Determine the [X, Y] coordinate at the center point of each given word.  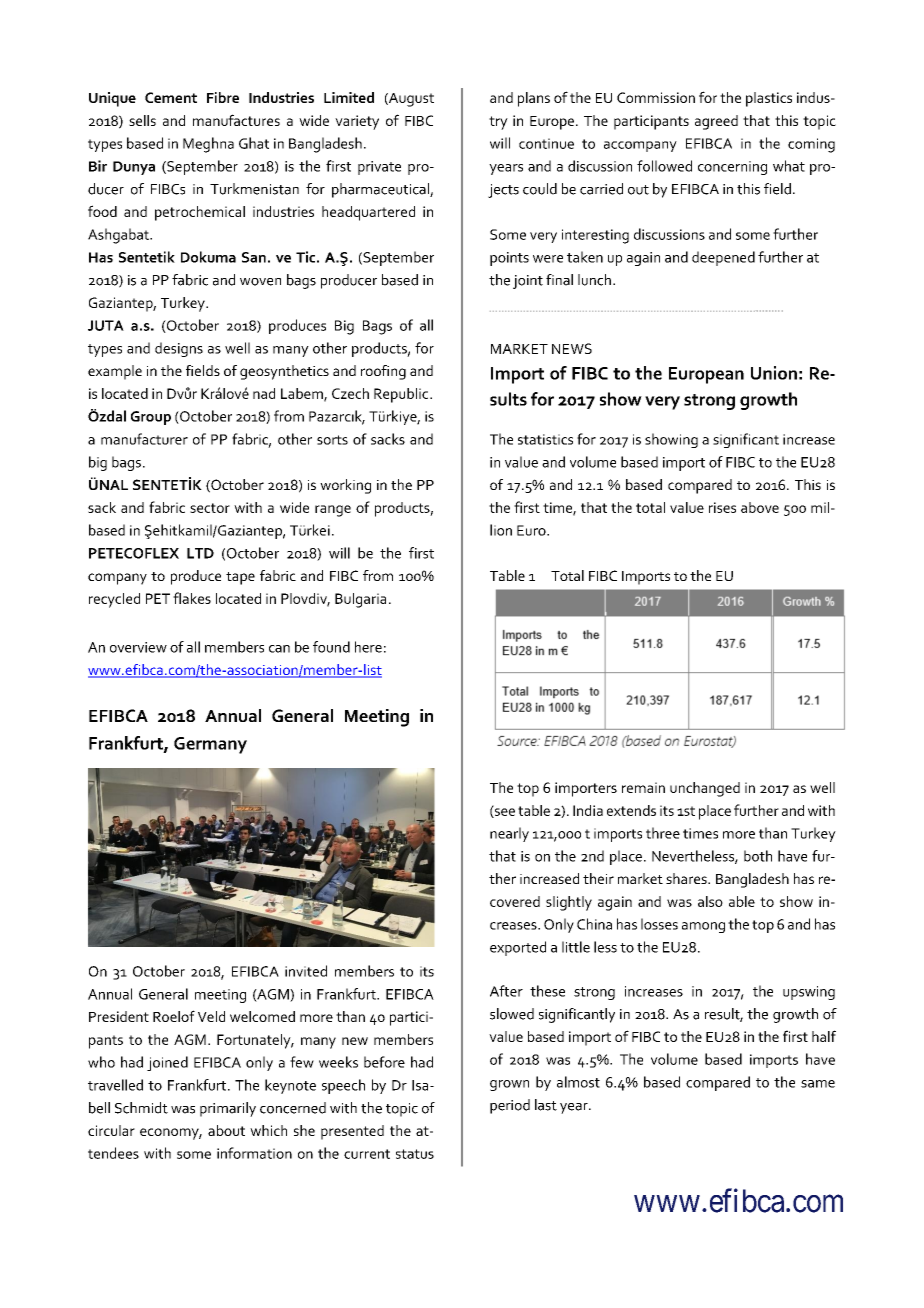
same [818, 1084]
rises [722, 507]
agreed [716, 122]
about [226, 1130]
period [510, 1106]
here [368, 647]
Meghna [208, 145]
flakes [192, 598]
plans [534, 99]
